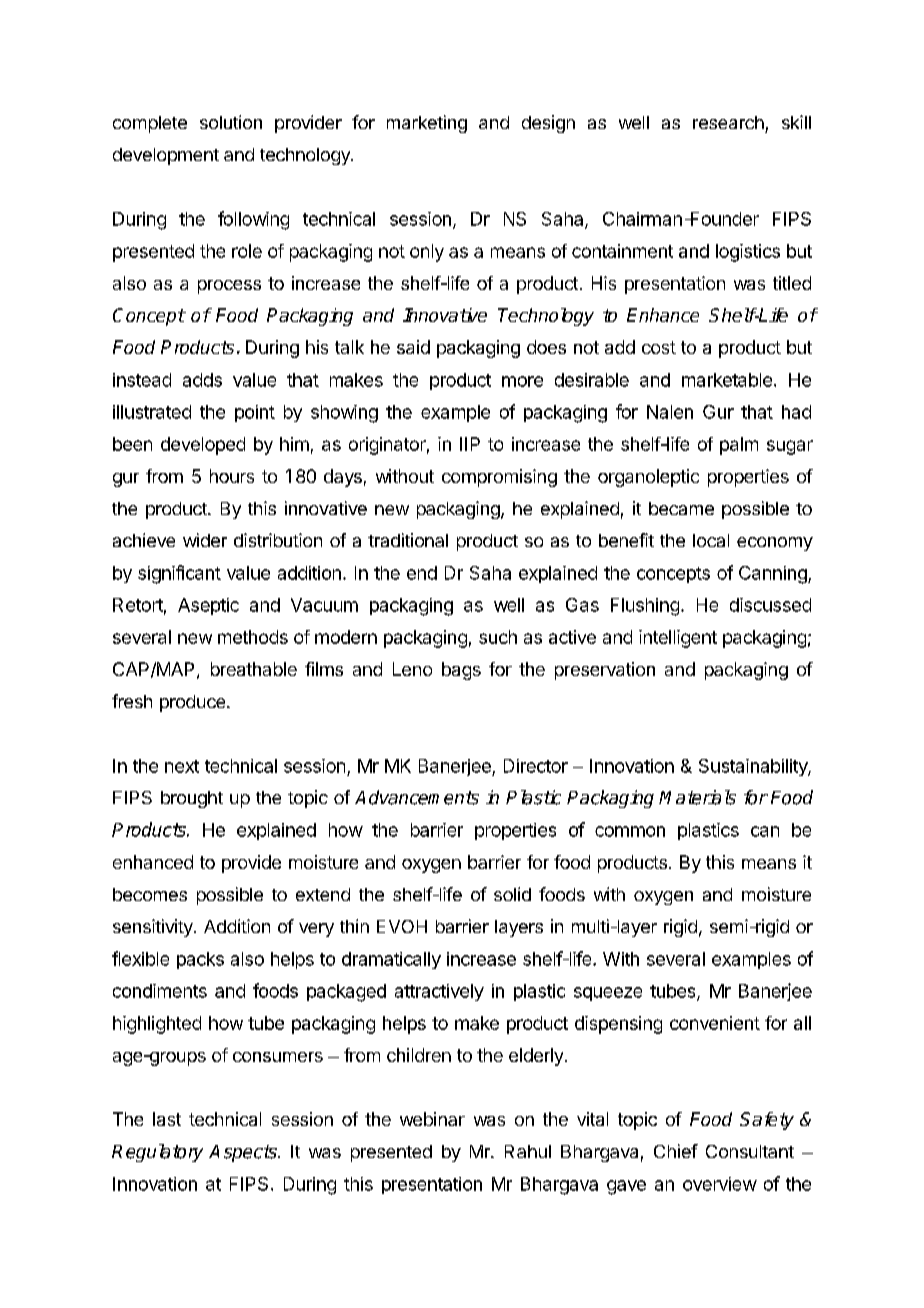 The height and width of the screenshot is (1308, 924). I want to click on dramatically, so click(391, 960).
